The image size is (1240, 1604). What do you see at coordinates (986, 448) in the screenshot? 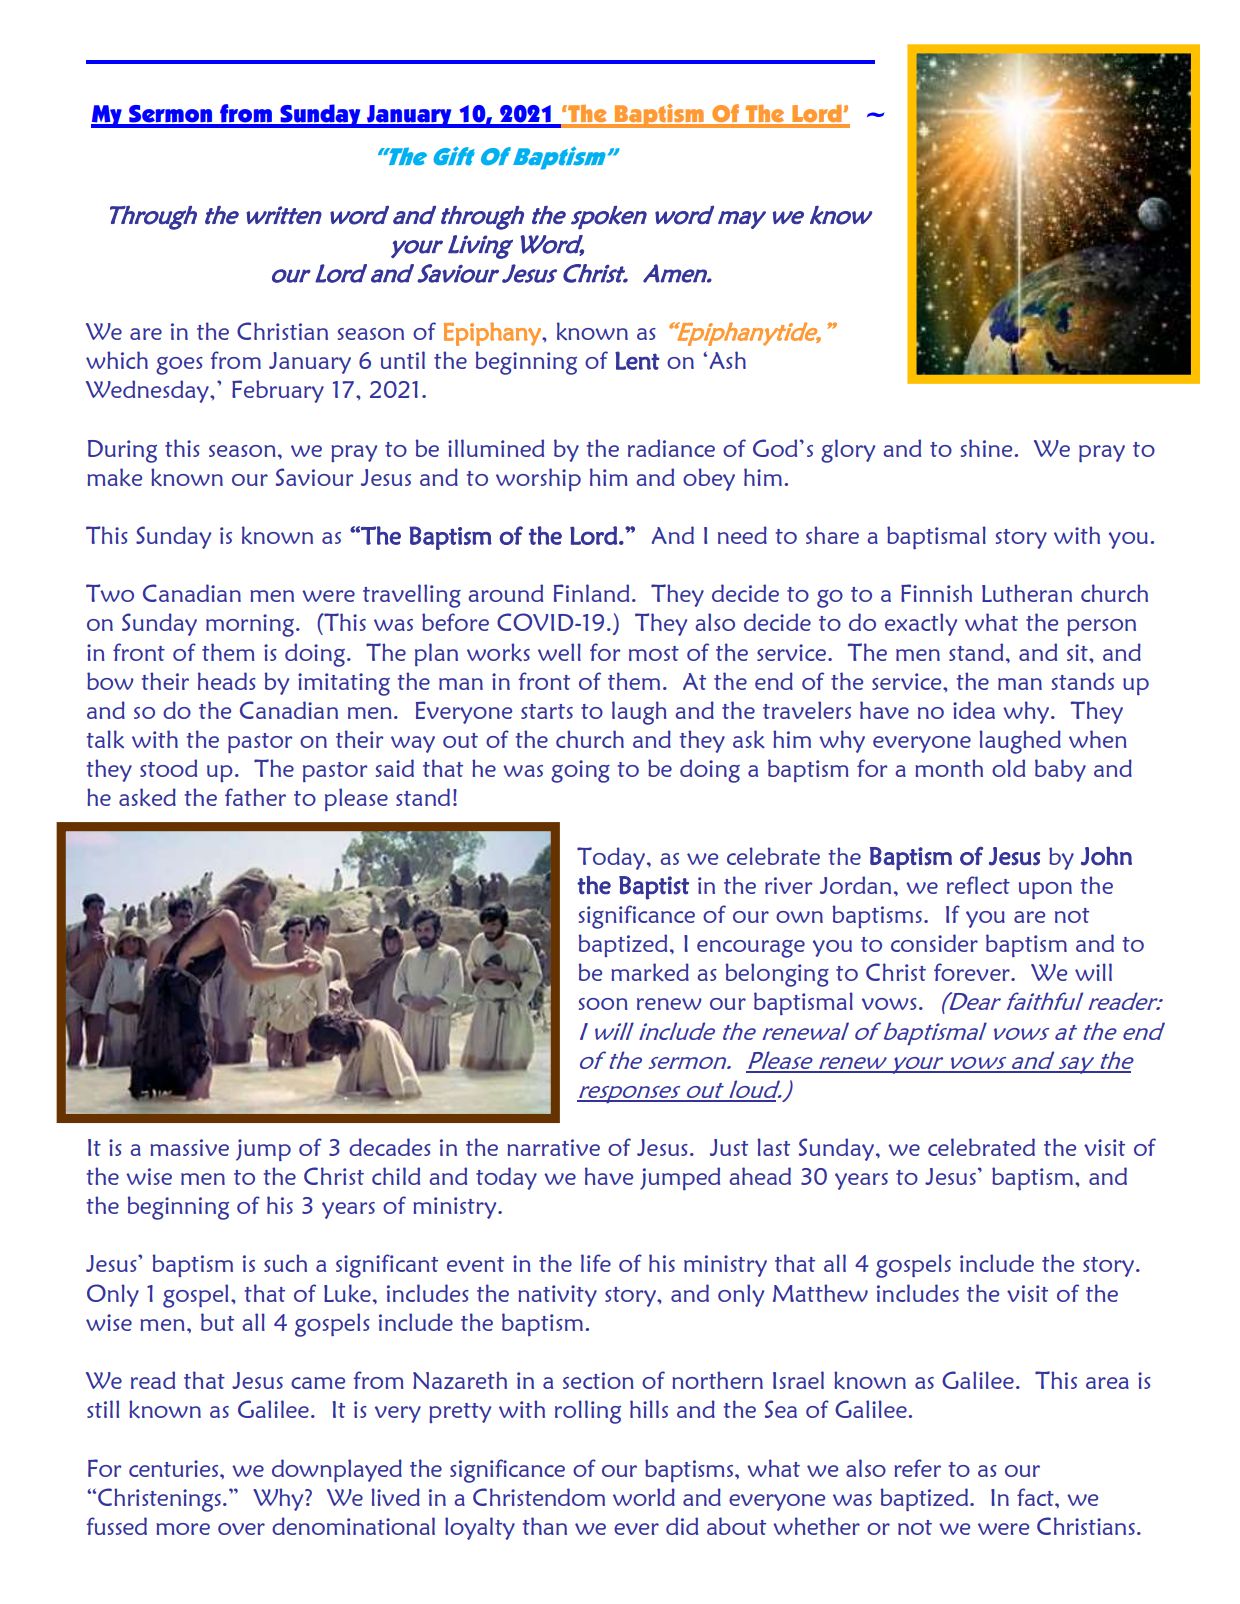
I see `shine` at bounding box center [986, 448].
